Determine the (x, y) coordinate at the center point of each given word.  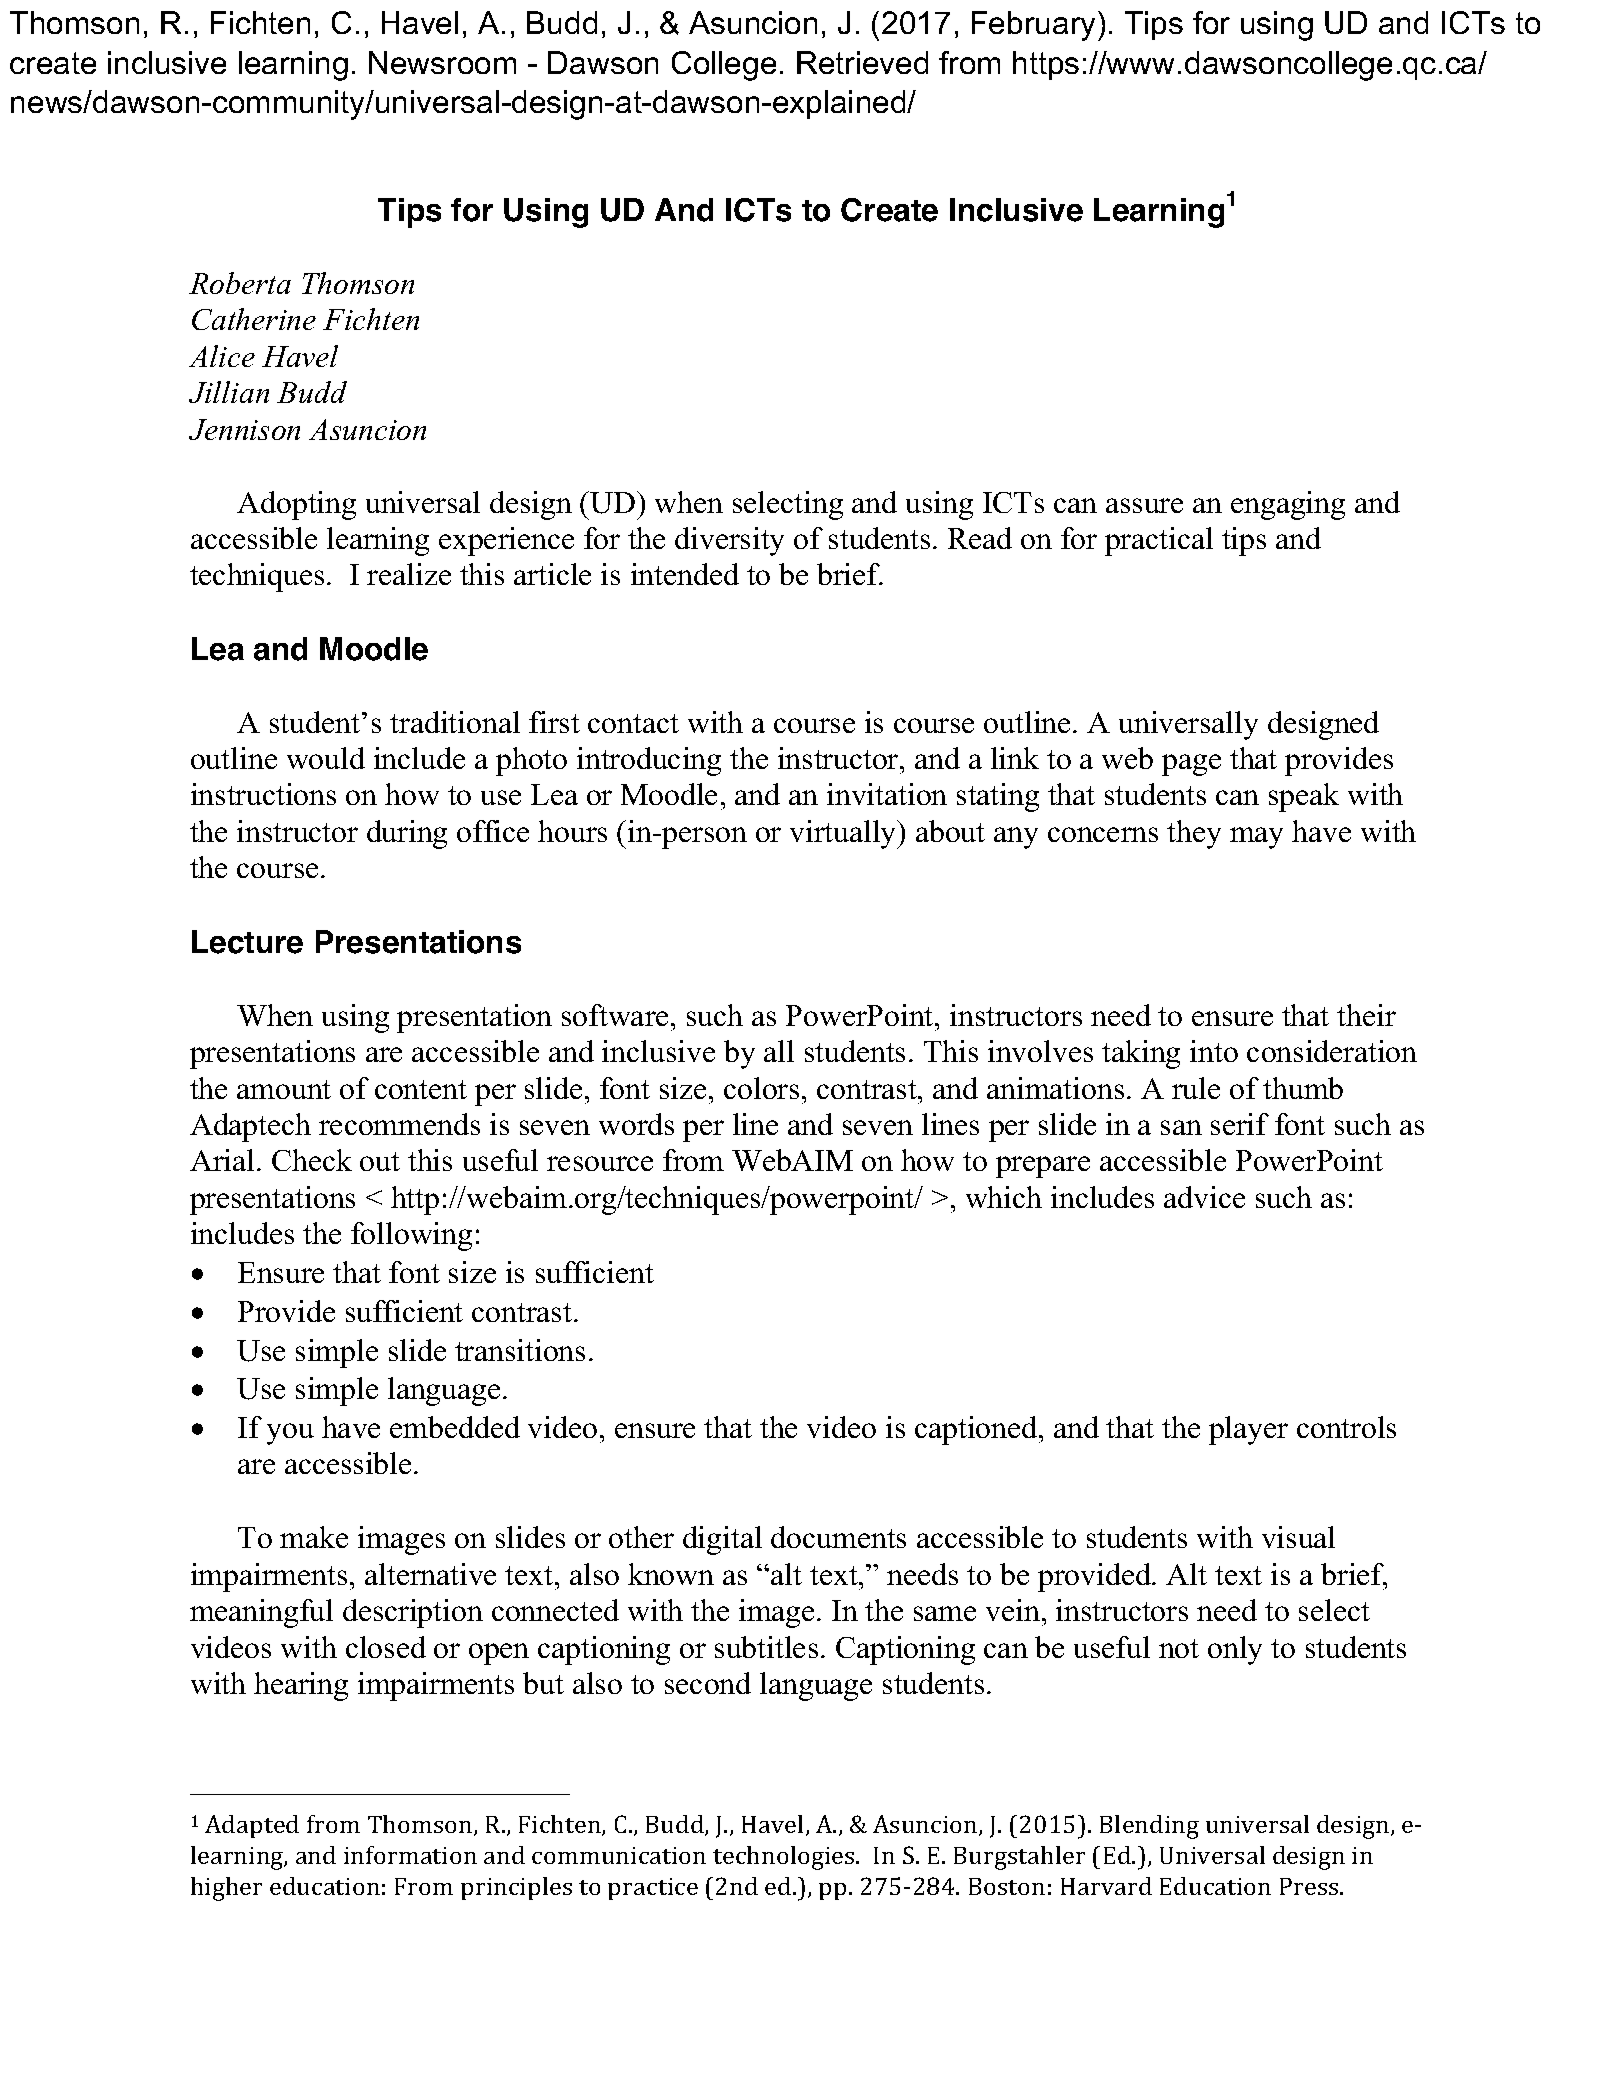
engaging (1288, 505)
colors (761, 1088)
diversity (729, 541)
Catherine (254, 319)
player (1248, 1430)
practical (1159, 541)
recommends (399, 1124)
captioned (977, 1430)
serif (1240, 1124)
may (1256, 838)
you (290, 1434)
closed (386, 1647)
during (407, 834)
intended (685, 574)
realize (409, 574)
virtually (844, 834)
